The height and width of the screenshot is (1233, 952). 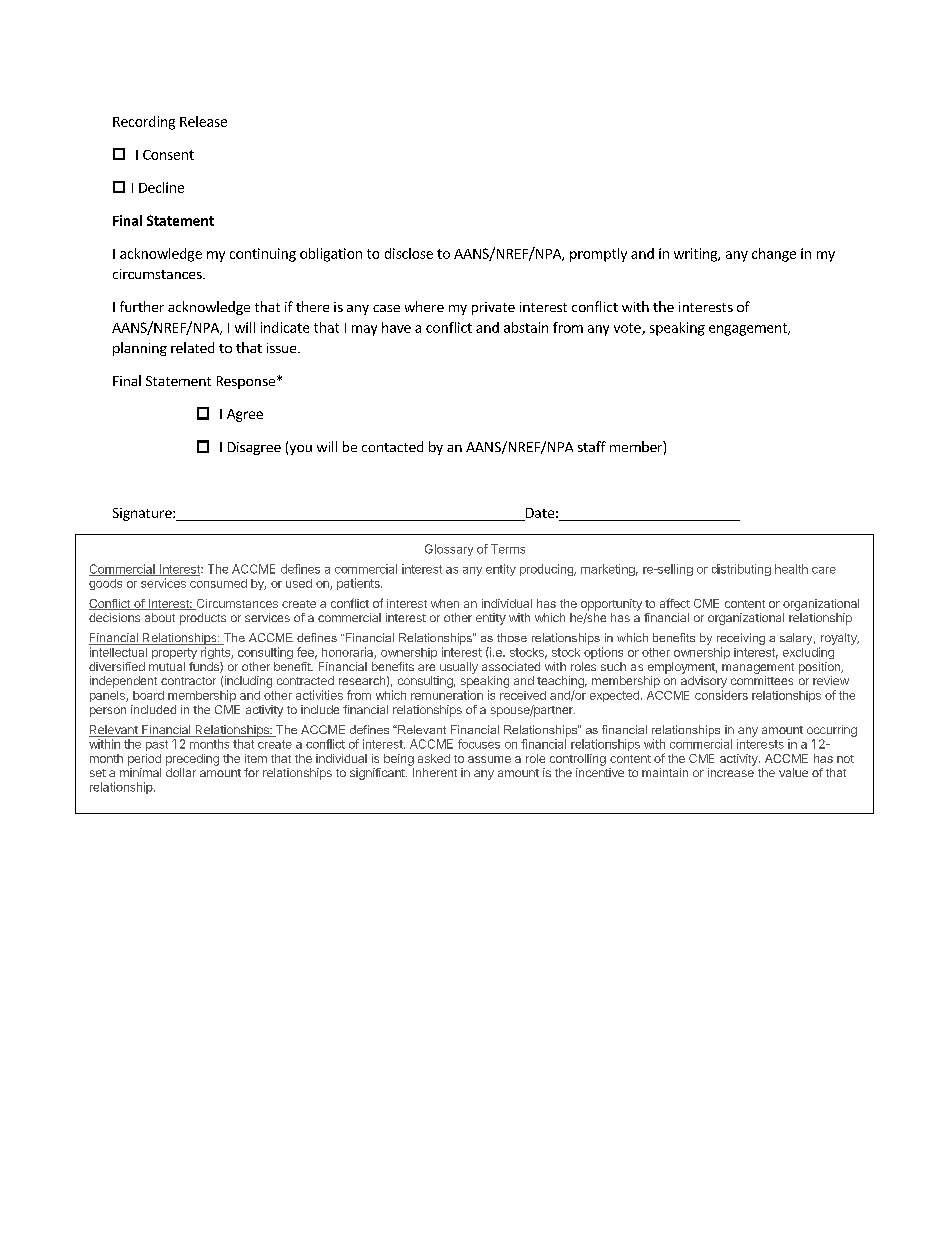 I want to click on preceding, so click(x=192, y=760).
